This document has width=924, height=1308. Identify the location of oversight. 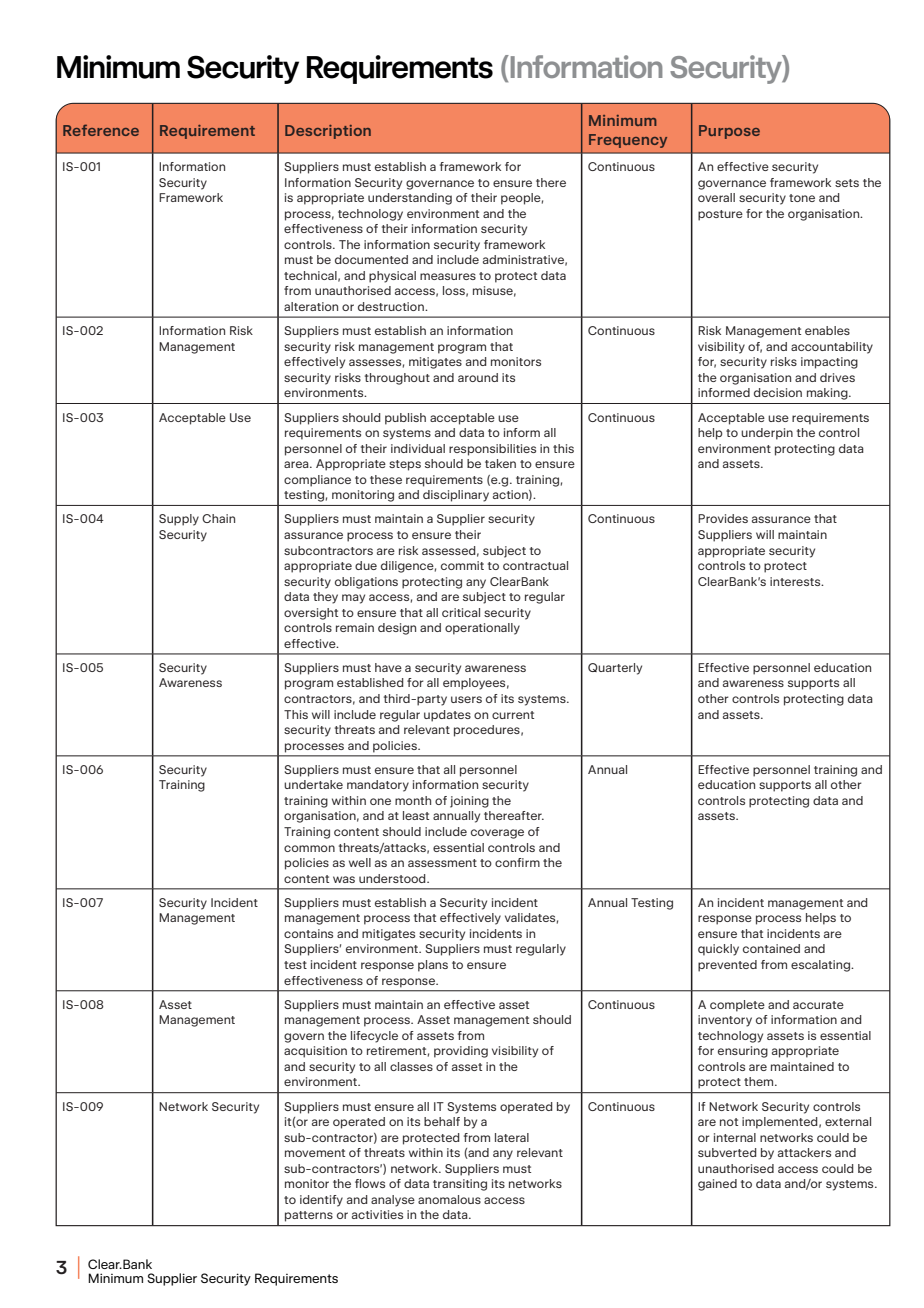
(311, 614).
